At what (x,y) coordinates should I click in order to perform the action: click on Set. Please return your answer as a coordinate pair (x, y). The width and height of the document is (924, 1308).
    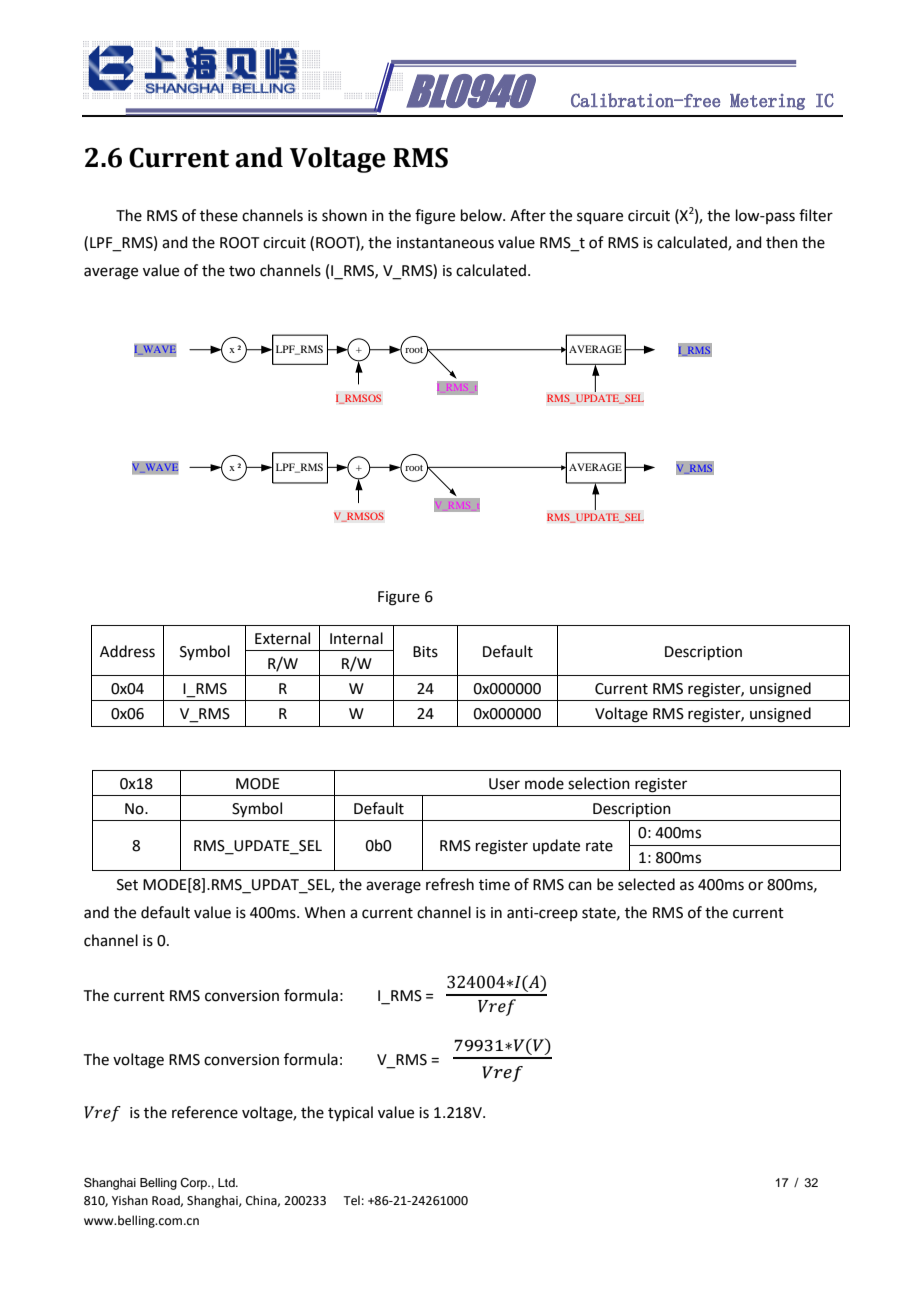
    Looking at the image, I should click on (127, 885).
